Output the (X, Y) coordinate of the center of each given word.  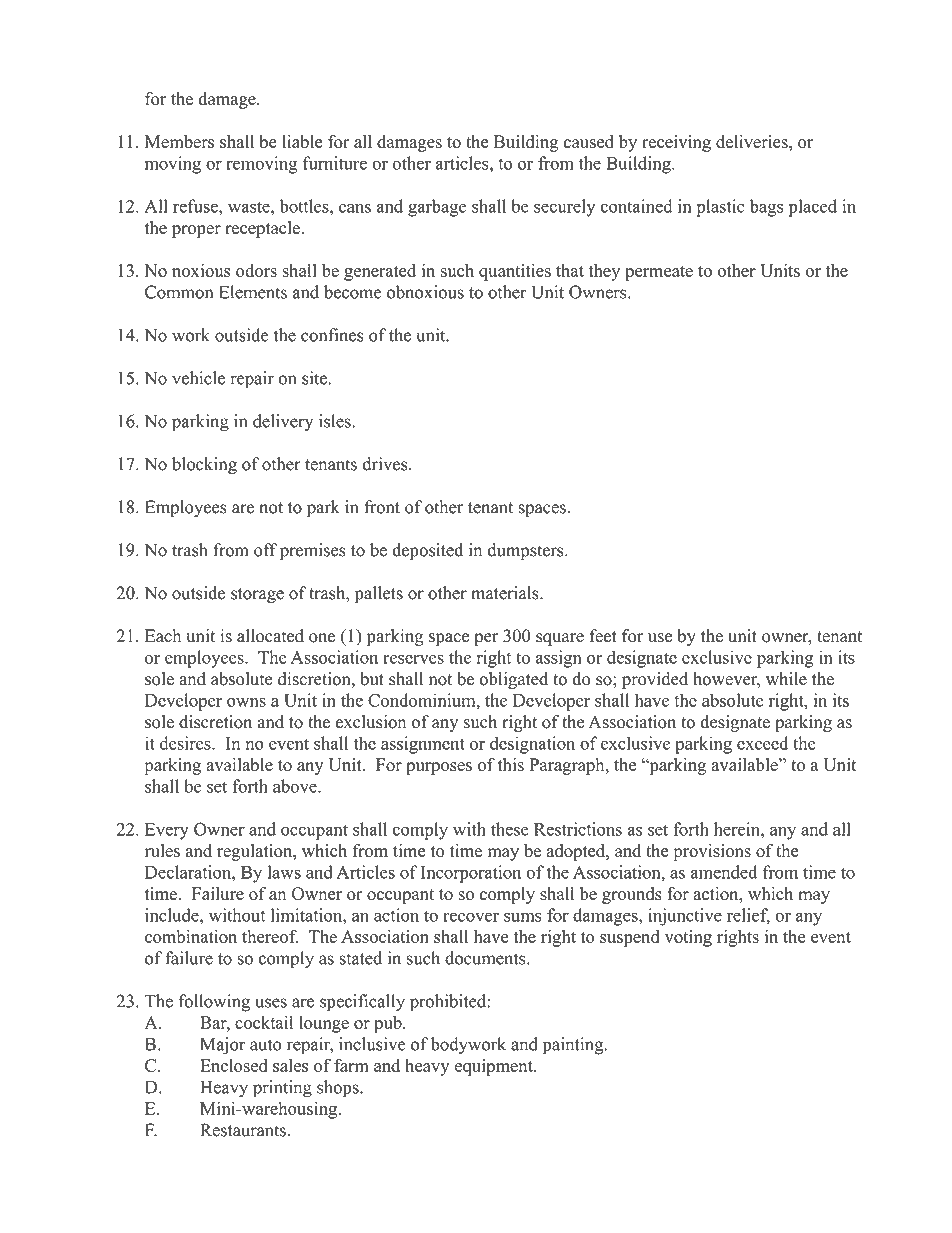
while (786, 679)
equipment (495, 1067)
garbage (437, 208)
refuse (196, 206)
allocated (270, 636)
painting (574, 1046)
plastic (720, 208)
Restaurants (243, 1130)
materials (506, 593)
